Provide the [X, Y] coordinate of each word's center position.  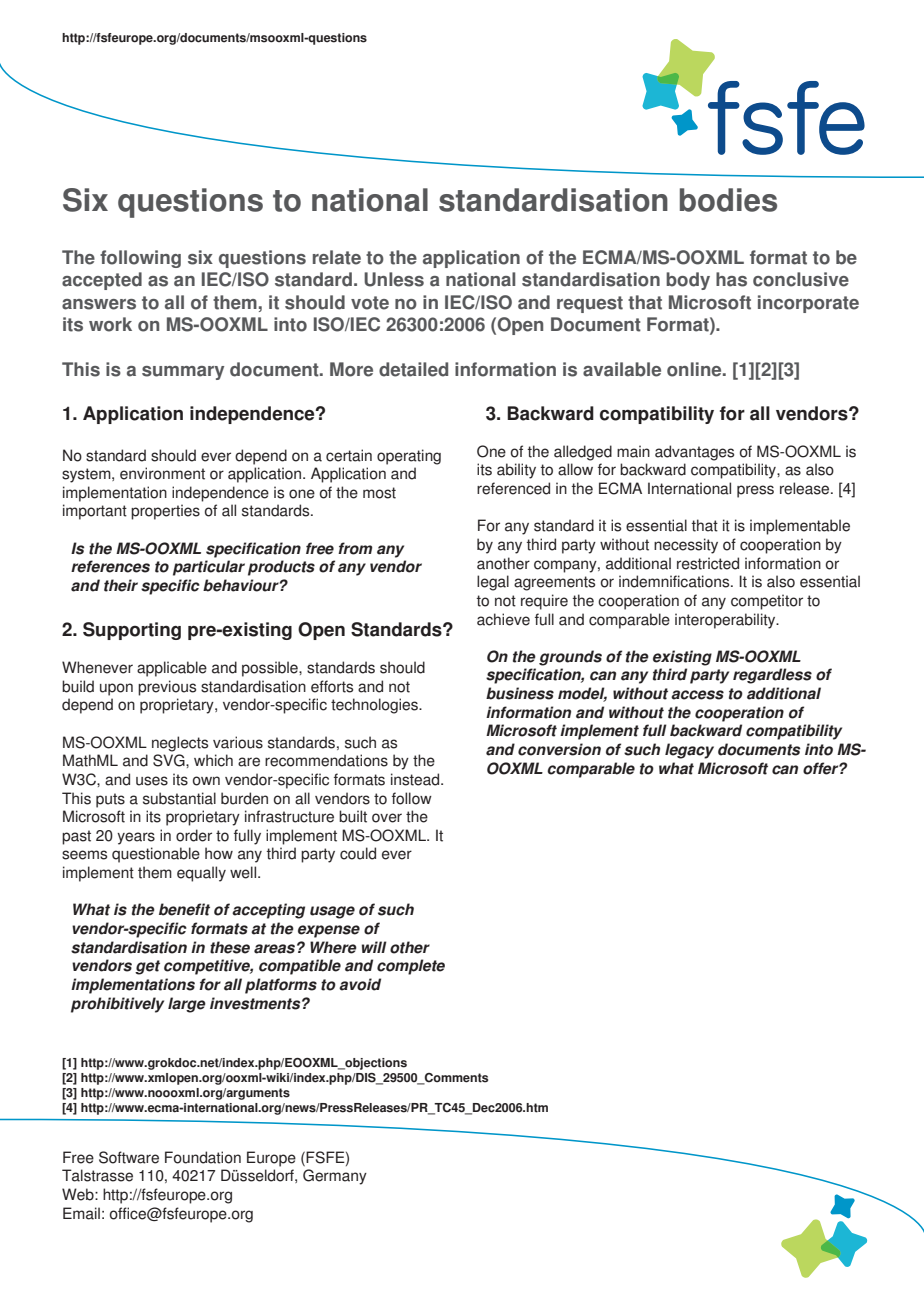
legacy [689, 751]
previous [167, 688]
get [147, 967]
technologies [375, 706]
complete [411, 967]
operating [409, 457]
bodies [728, 200]
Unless [394, 279]
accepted [102, 281]
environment [162, 473]
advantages [694, 453]
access [697, 695]
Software [129, 1157]
